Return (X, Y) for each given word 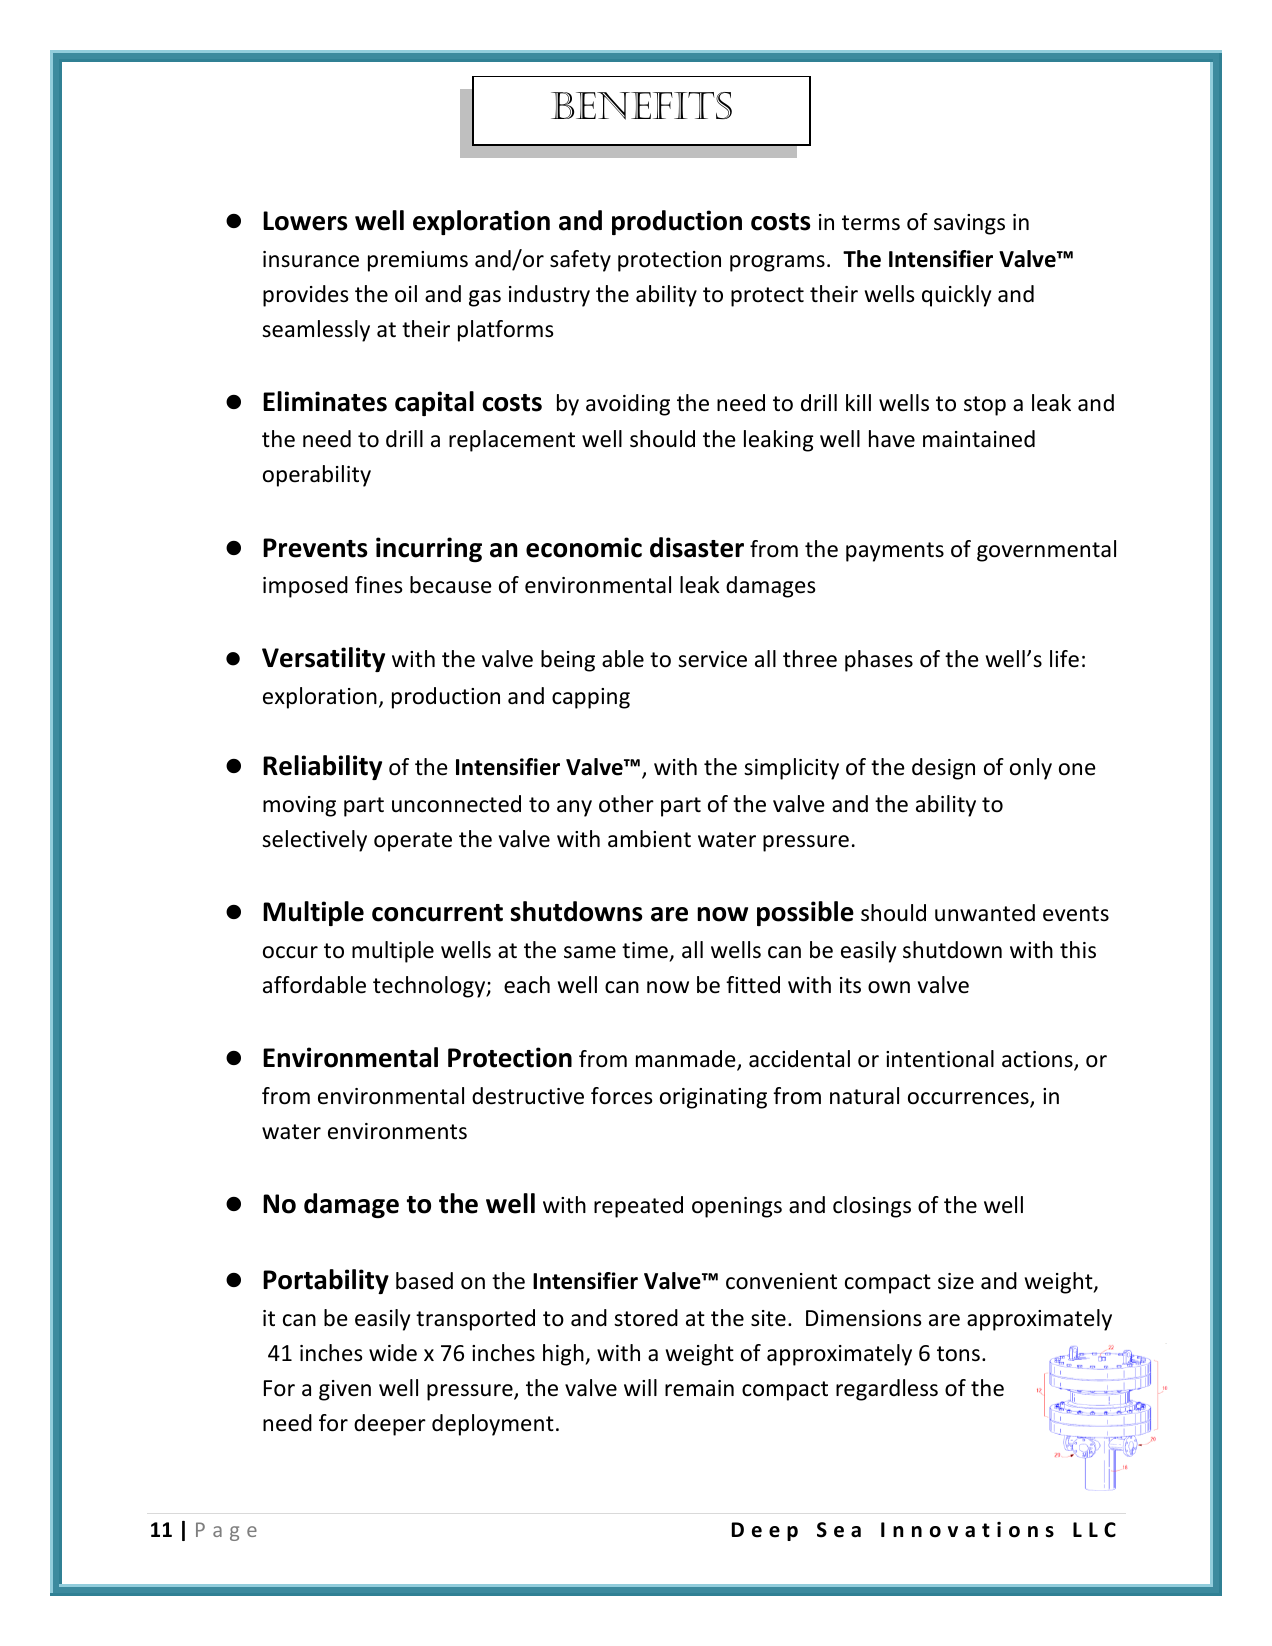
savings (969, 224)
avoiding (628, 405)
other (626, 804)
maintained (979, 439)
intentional (940, 1059)
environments (397, 1131)
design (943, 769)
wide (393, 1353)
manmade (687, 1060)
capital (434, 403)
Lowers (305, 221)
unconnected (456, 804)
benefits (641, 106)
